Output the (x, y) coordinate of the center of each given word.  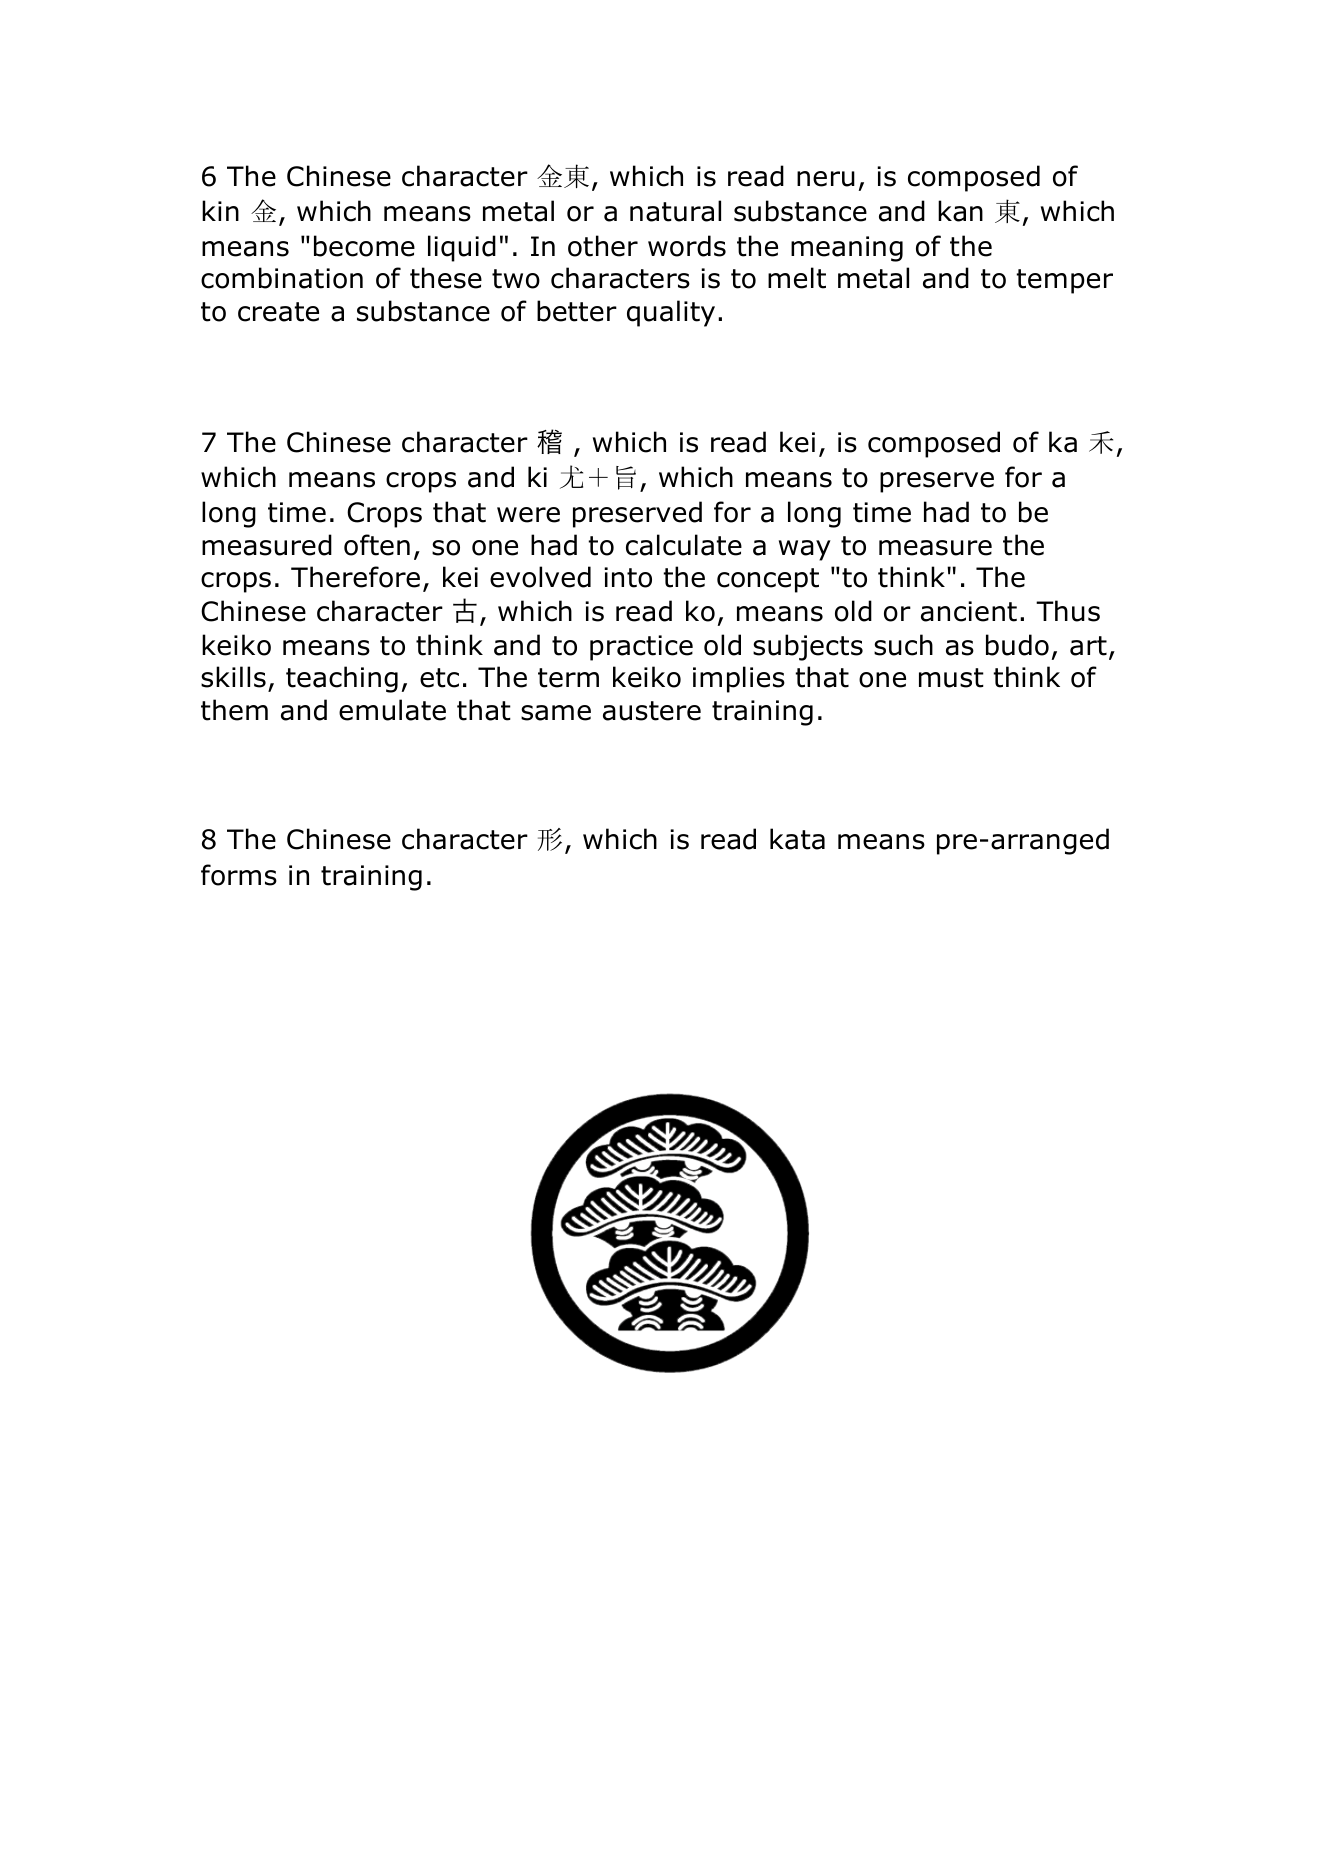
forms (239, 875)
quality (671, 313)
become (364, 246)
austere (652, 711)
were (528, 515)
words (687, 246)
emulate (392, 710)
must (951, 678)
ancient (969, 611)
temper (1064, 281)
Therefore (355, 577)
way (805, 550)
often (377, 545)
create (278, 312)
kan (960, 211)
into (628, 577)
